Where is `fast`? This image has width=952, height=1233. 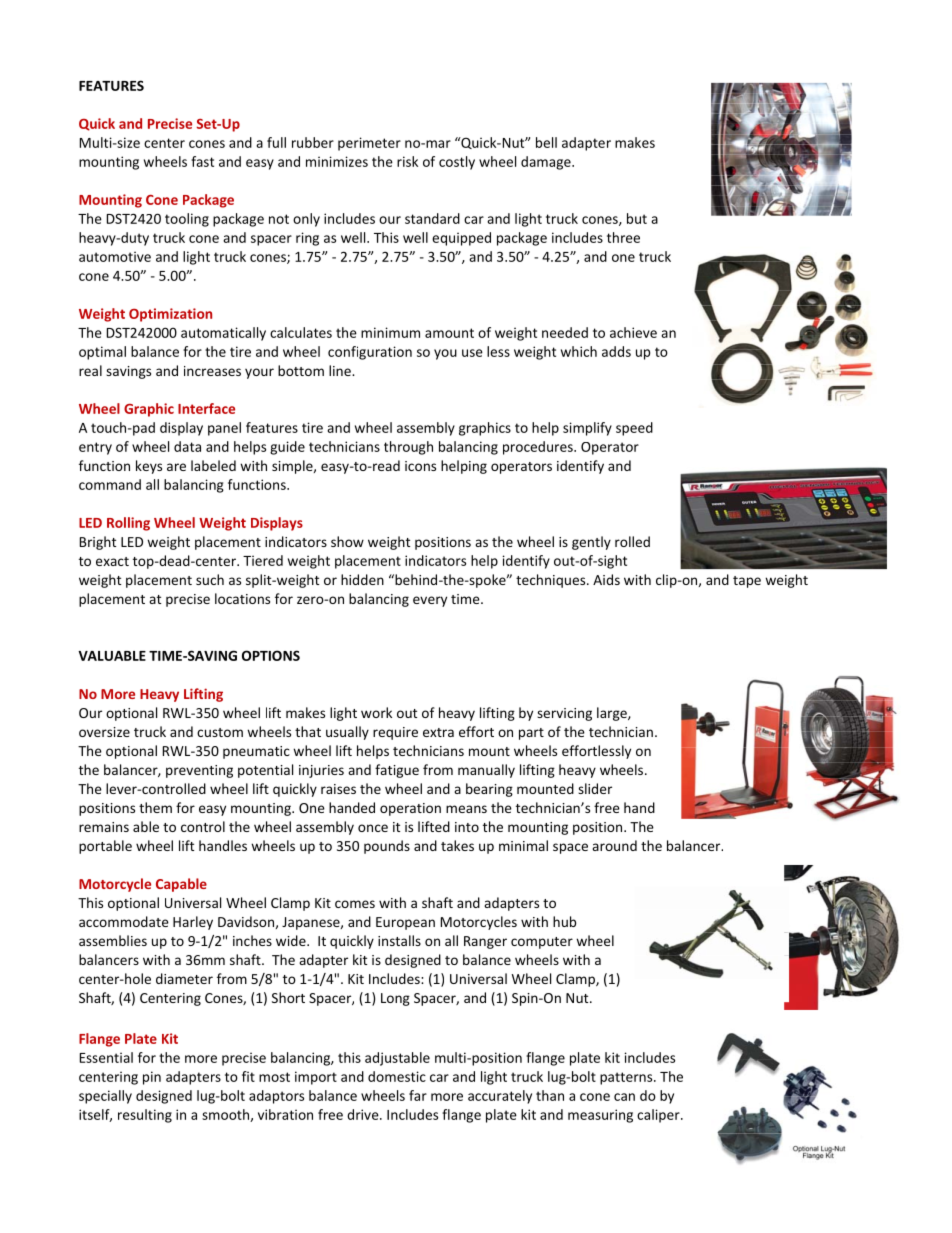 fast is located at coordinates (202, 161).
